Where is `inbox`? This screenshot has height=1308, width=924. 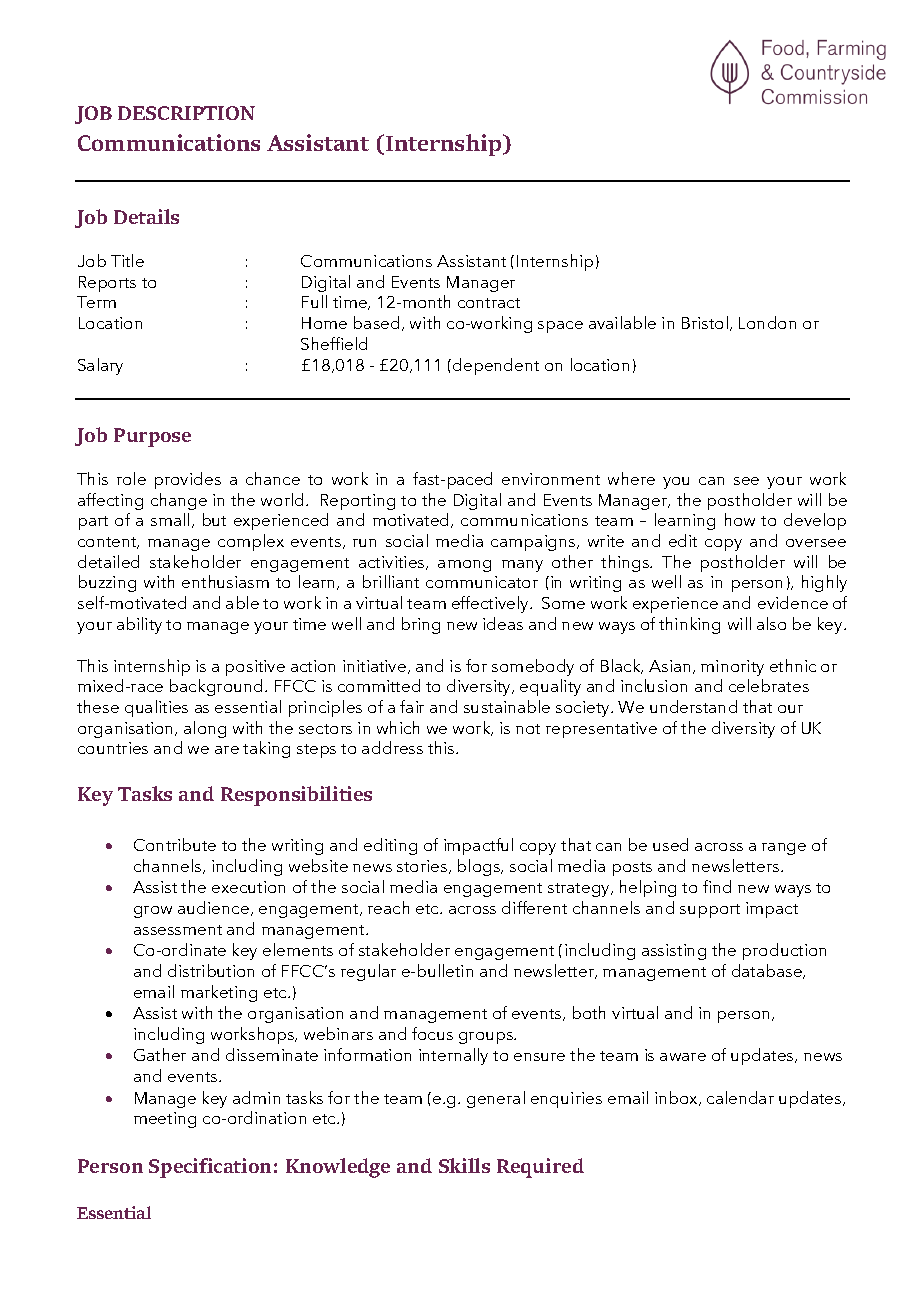
inbox is located at coordinates (677, 1098).
